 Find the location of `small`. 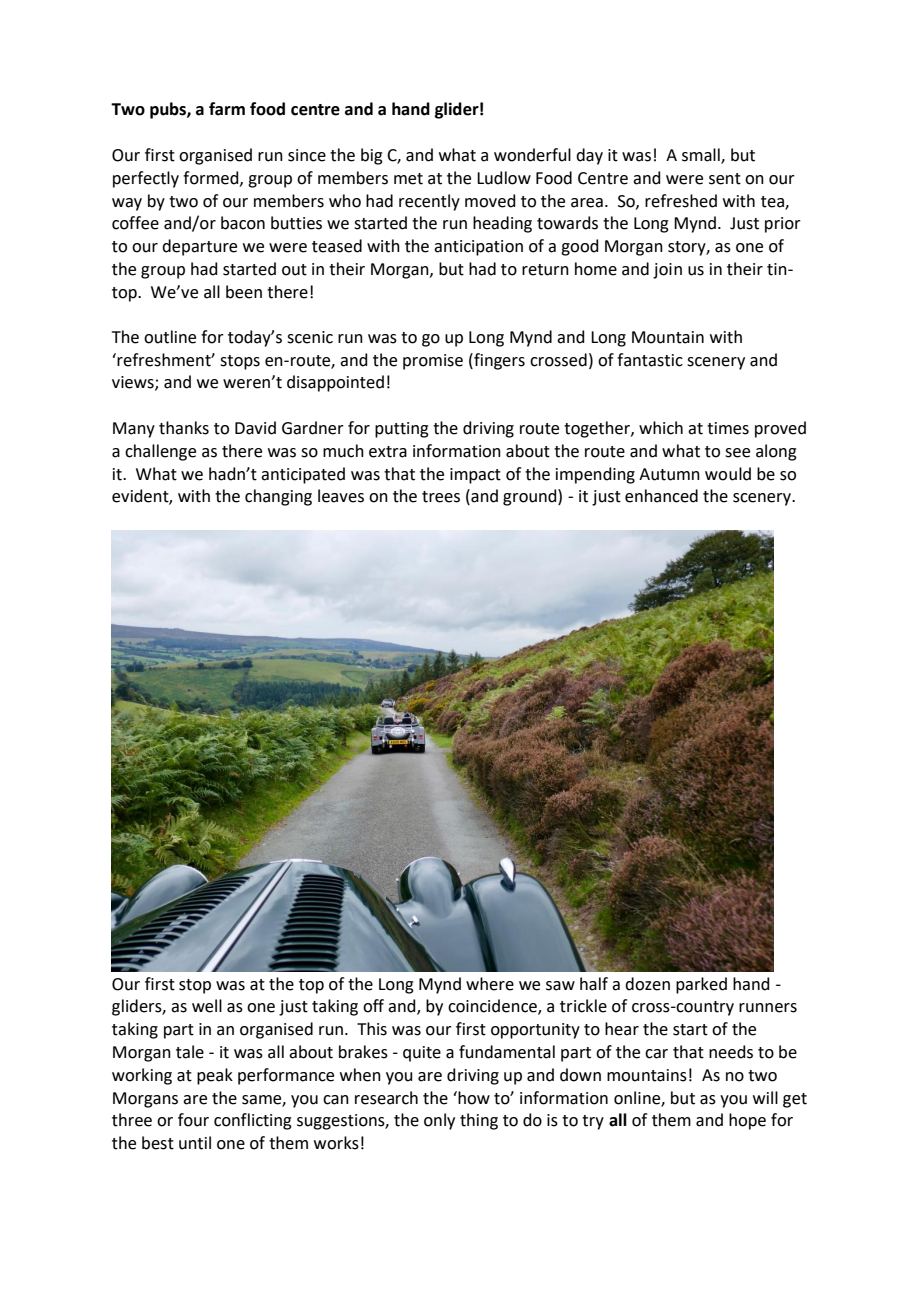

small is located at coordinates (702, 155).
